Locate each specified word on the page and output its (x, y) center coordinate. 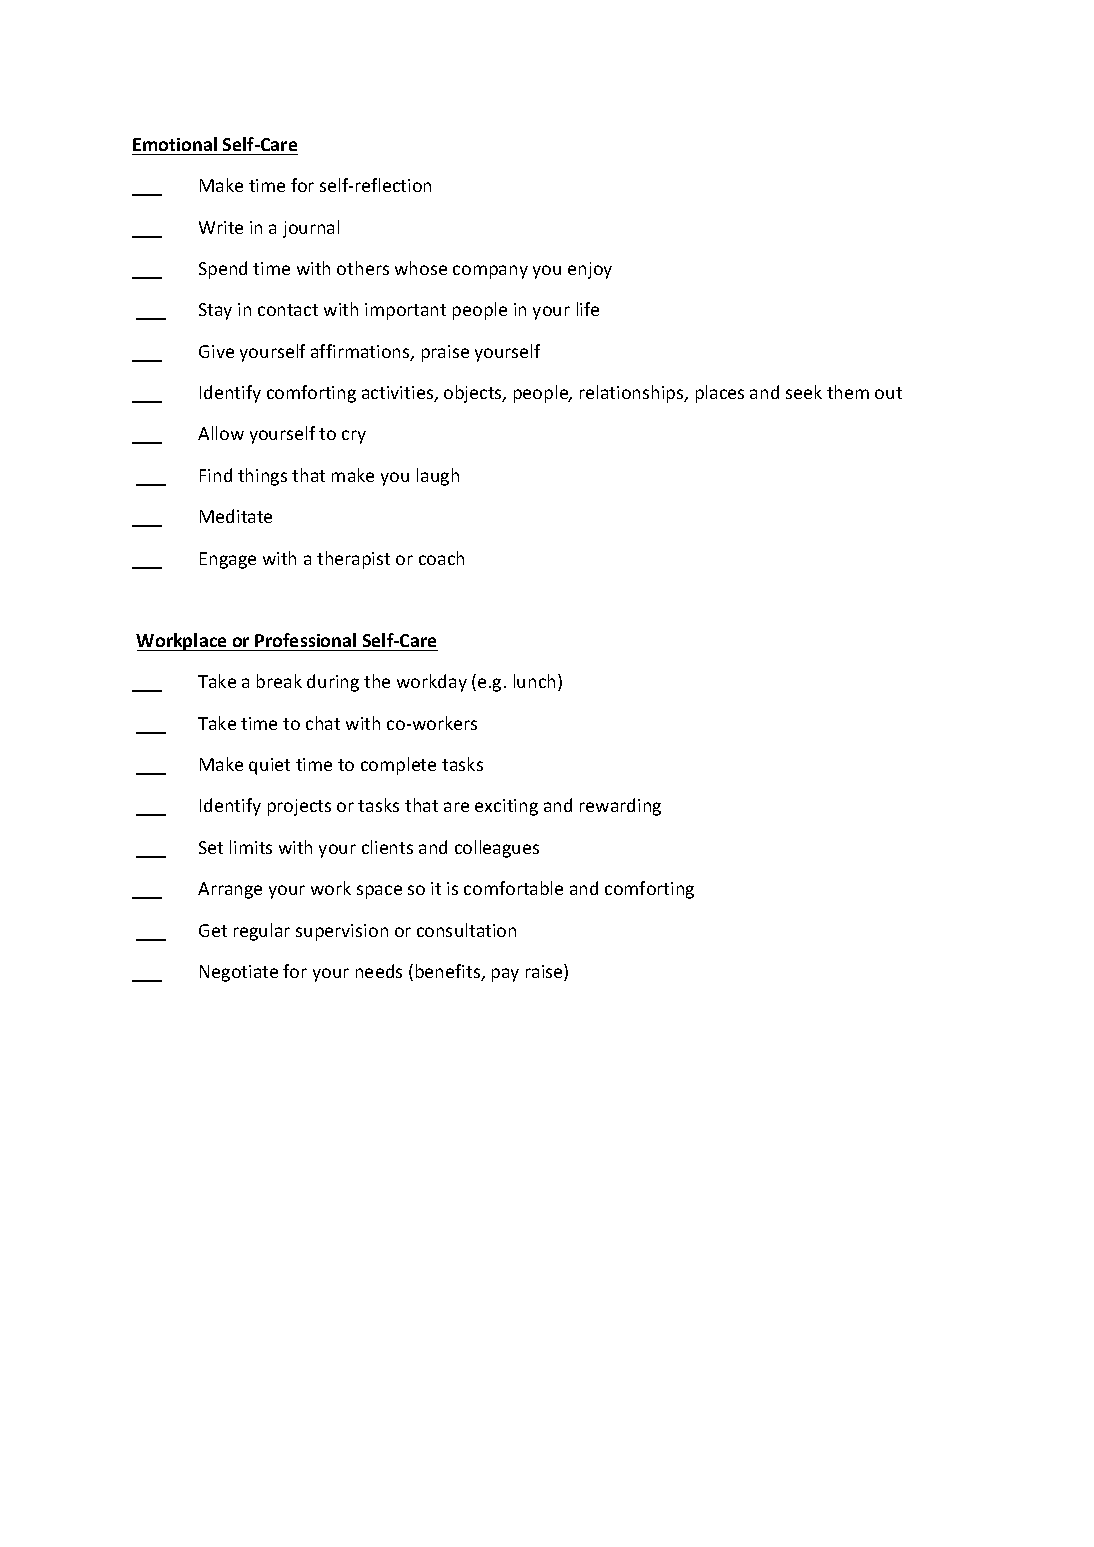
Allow (221, 433)
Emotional (175, 144)
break (279, 681)
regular (262, 932)
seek (804, 392)
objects (474, 394)
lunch (534, 681)
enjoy (590, 270)
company (490, 272)
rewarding (620, 807)
